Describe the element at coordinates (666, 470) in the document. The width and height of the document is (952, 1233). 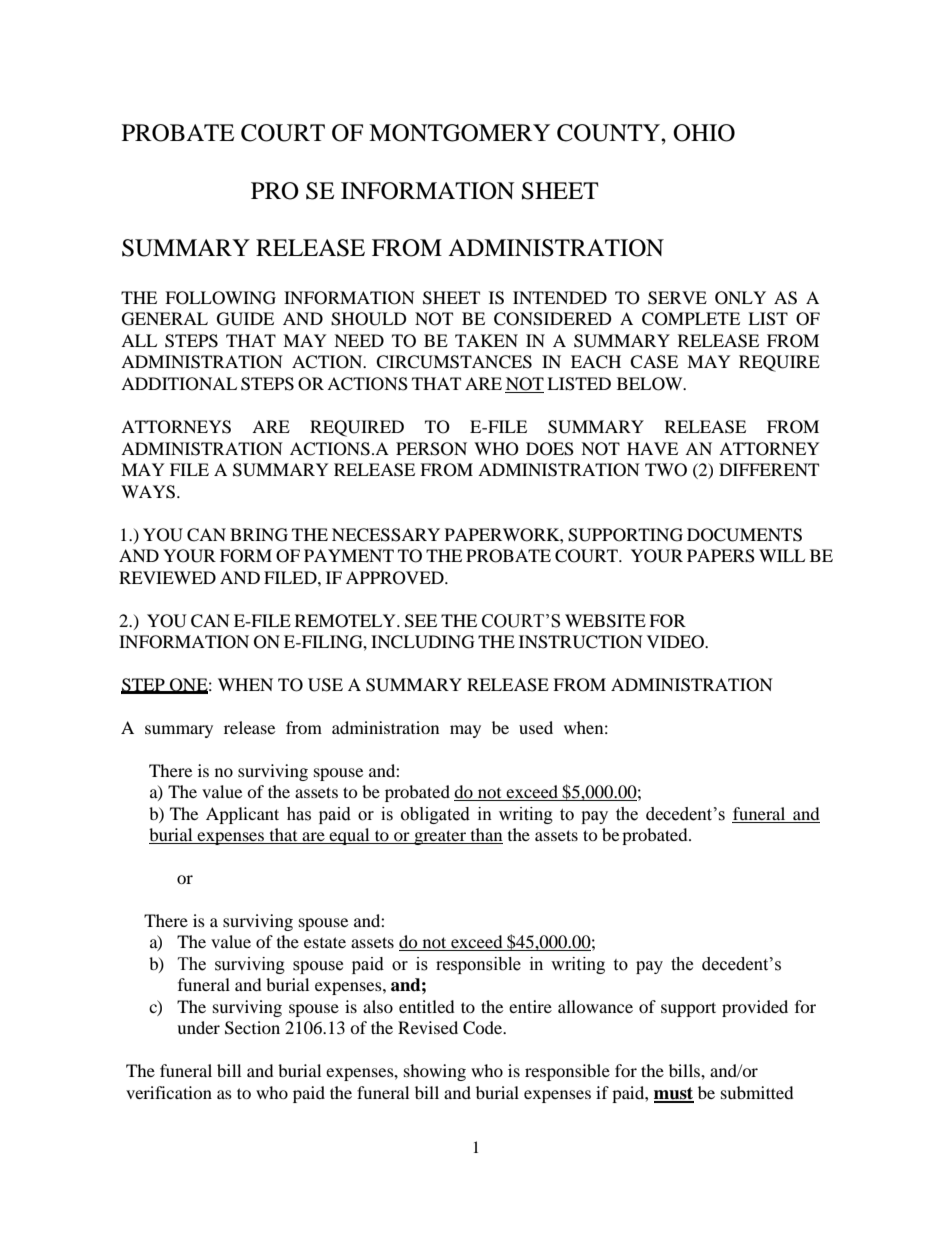
I see `TWO` at that location.
